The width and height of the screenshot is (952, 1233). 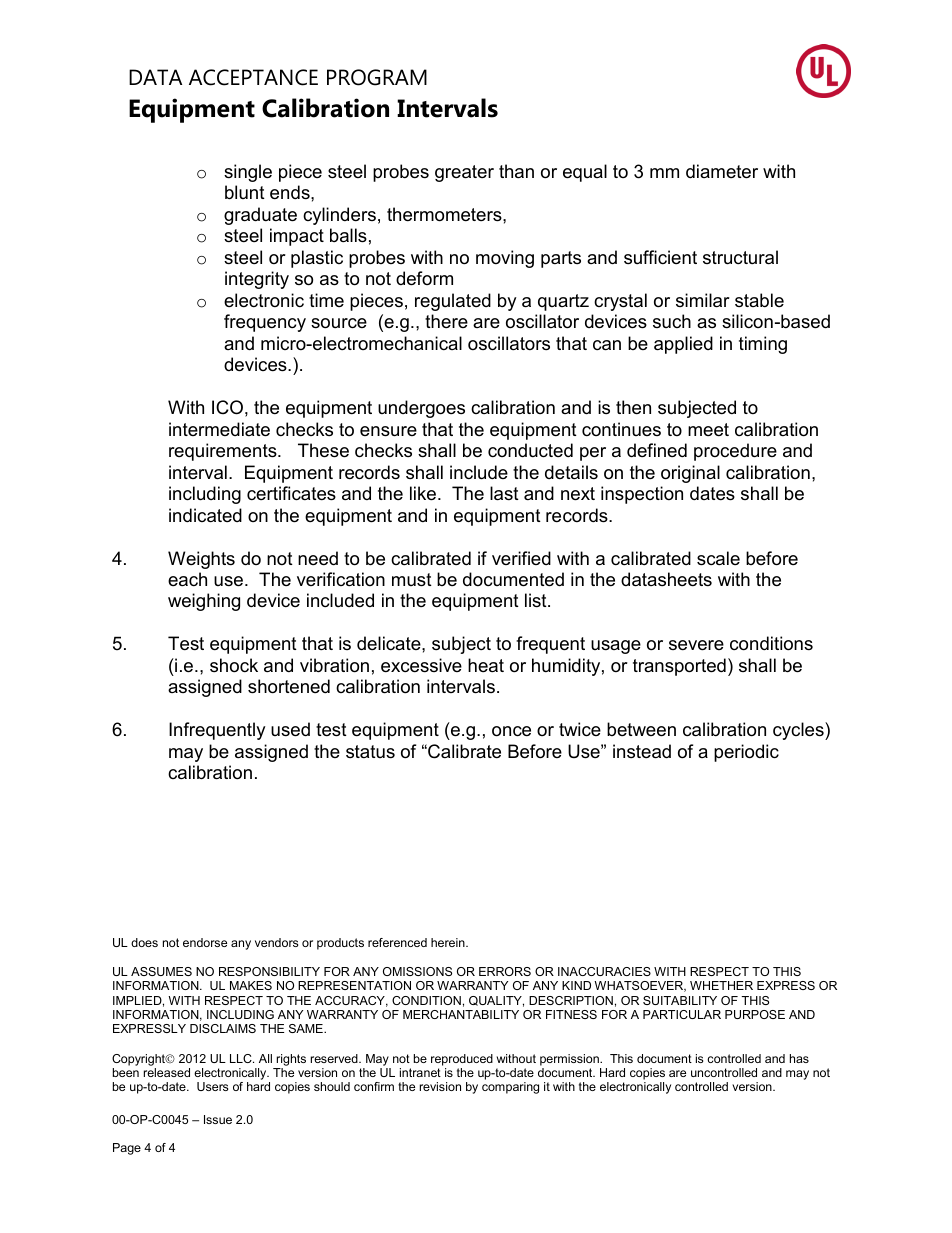 I want to click on revision, so click(x=440, y=1086).
